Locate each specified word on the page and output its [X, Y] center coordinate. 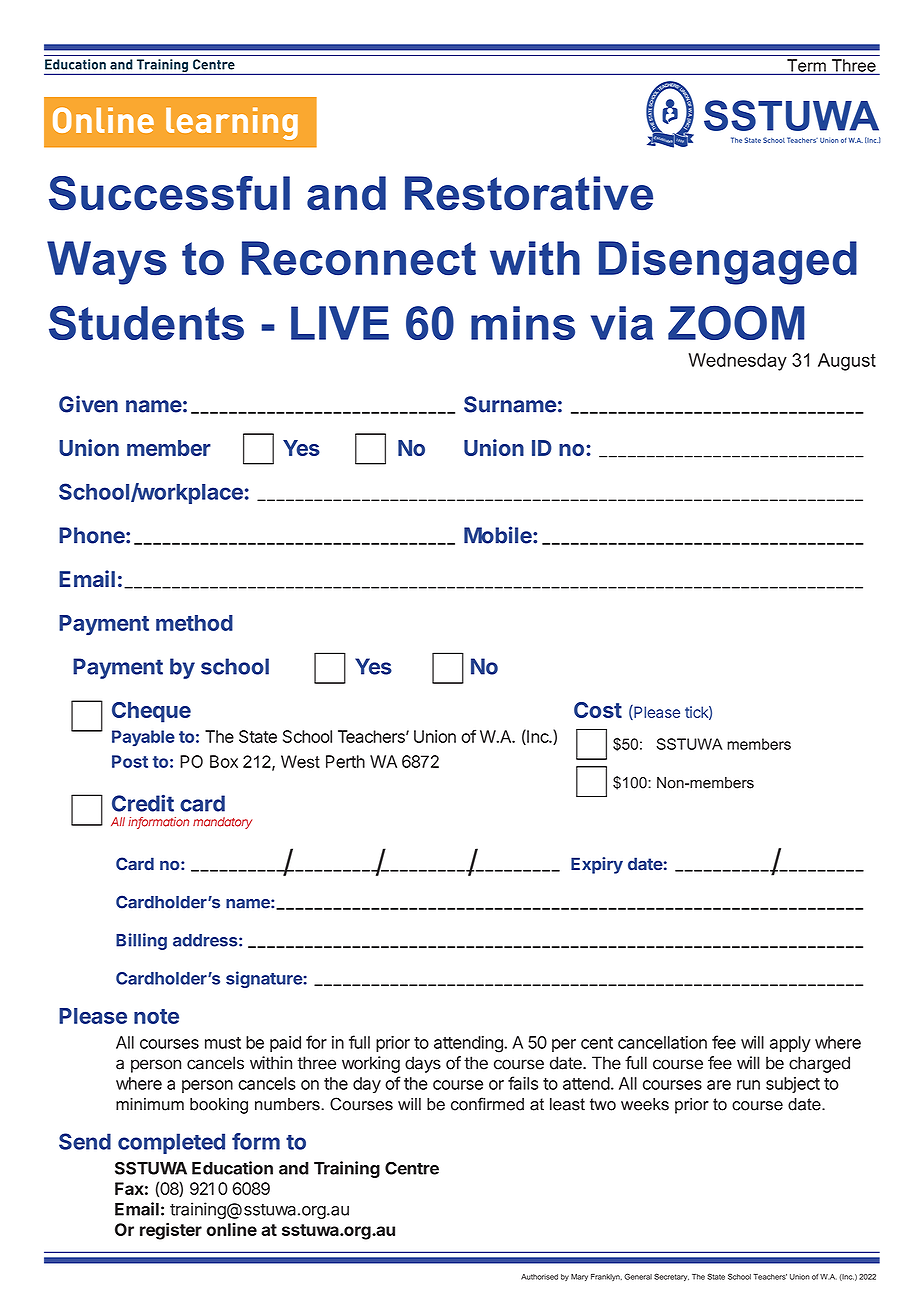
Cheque [151, 712]
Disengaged [728, 263]
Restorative [529, 193]
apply [790, 1044]
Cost [598, 710]
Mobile [499, 535]
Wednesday [738, 362]
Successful [169, 193]
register [171, 1231]
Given [88, 404]
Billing [141, 941]
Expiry [597, 865]
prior [393, 1044]
